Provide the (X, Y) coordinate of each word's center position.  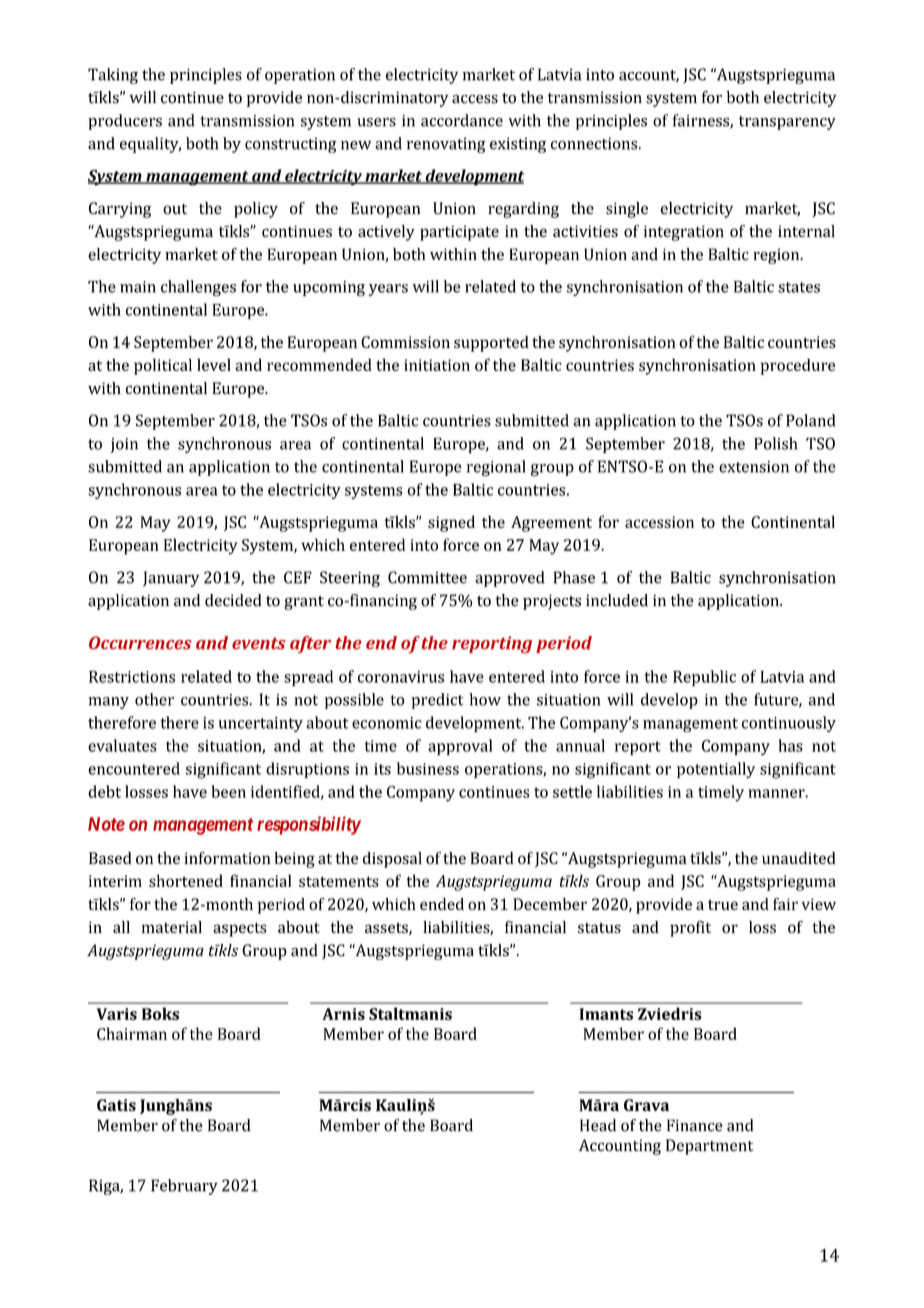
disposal (392, 860)
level (214, 364)
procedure (798, 366)
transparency (787, 123)
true (723, 904)
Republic (704, 678)
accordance (462, 120)
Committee (427, 577)
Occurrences (140, 643)
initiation (437, 365)
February (184, 1187)
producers (125, 122)
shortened (186, 880)
